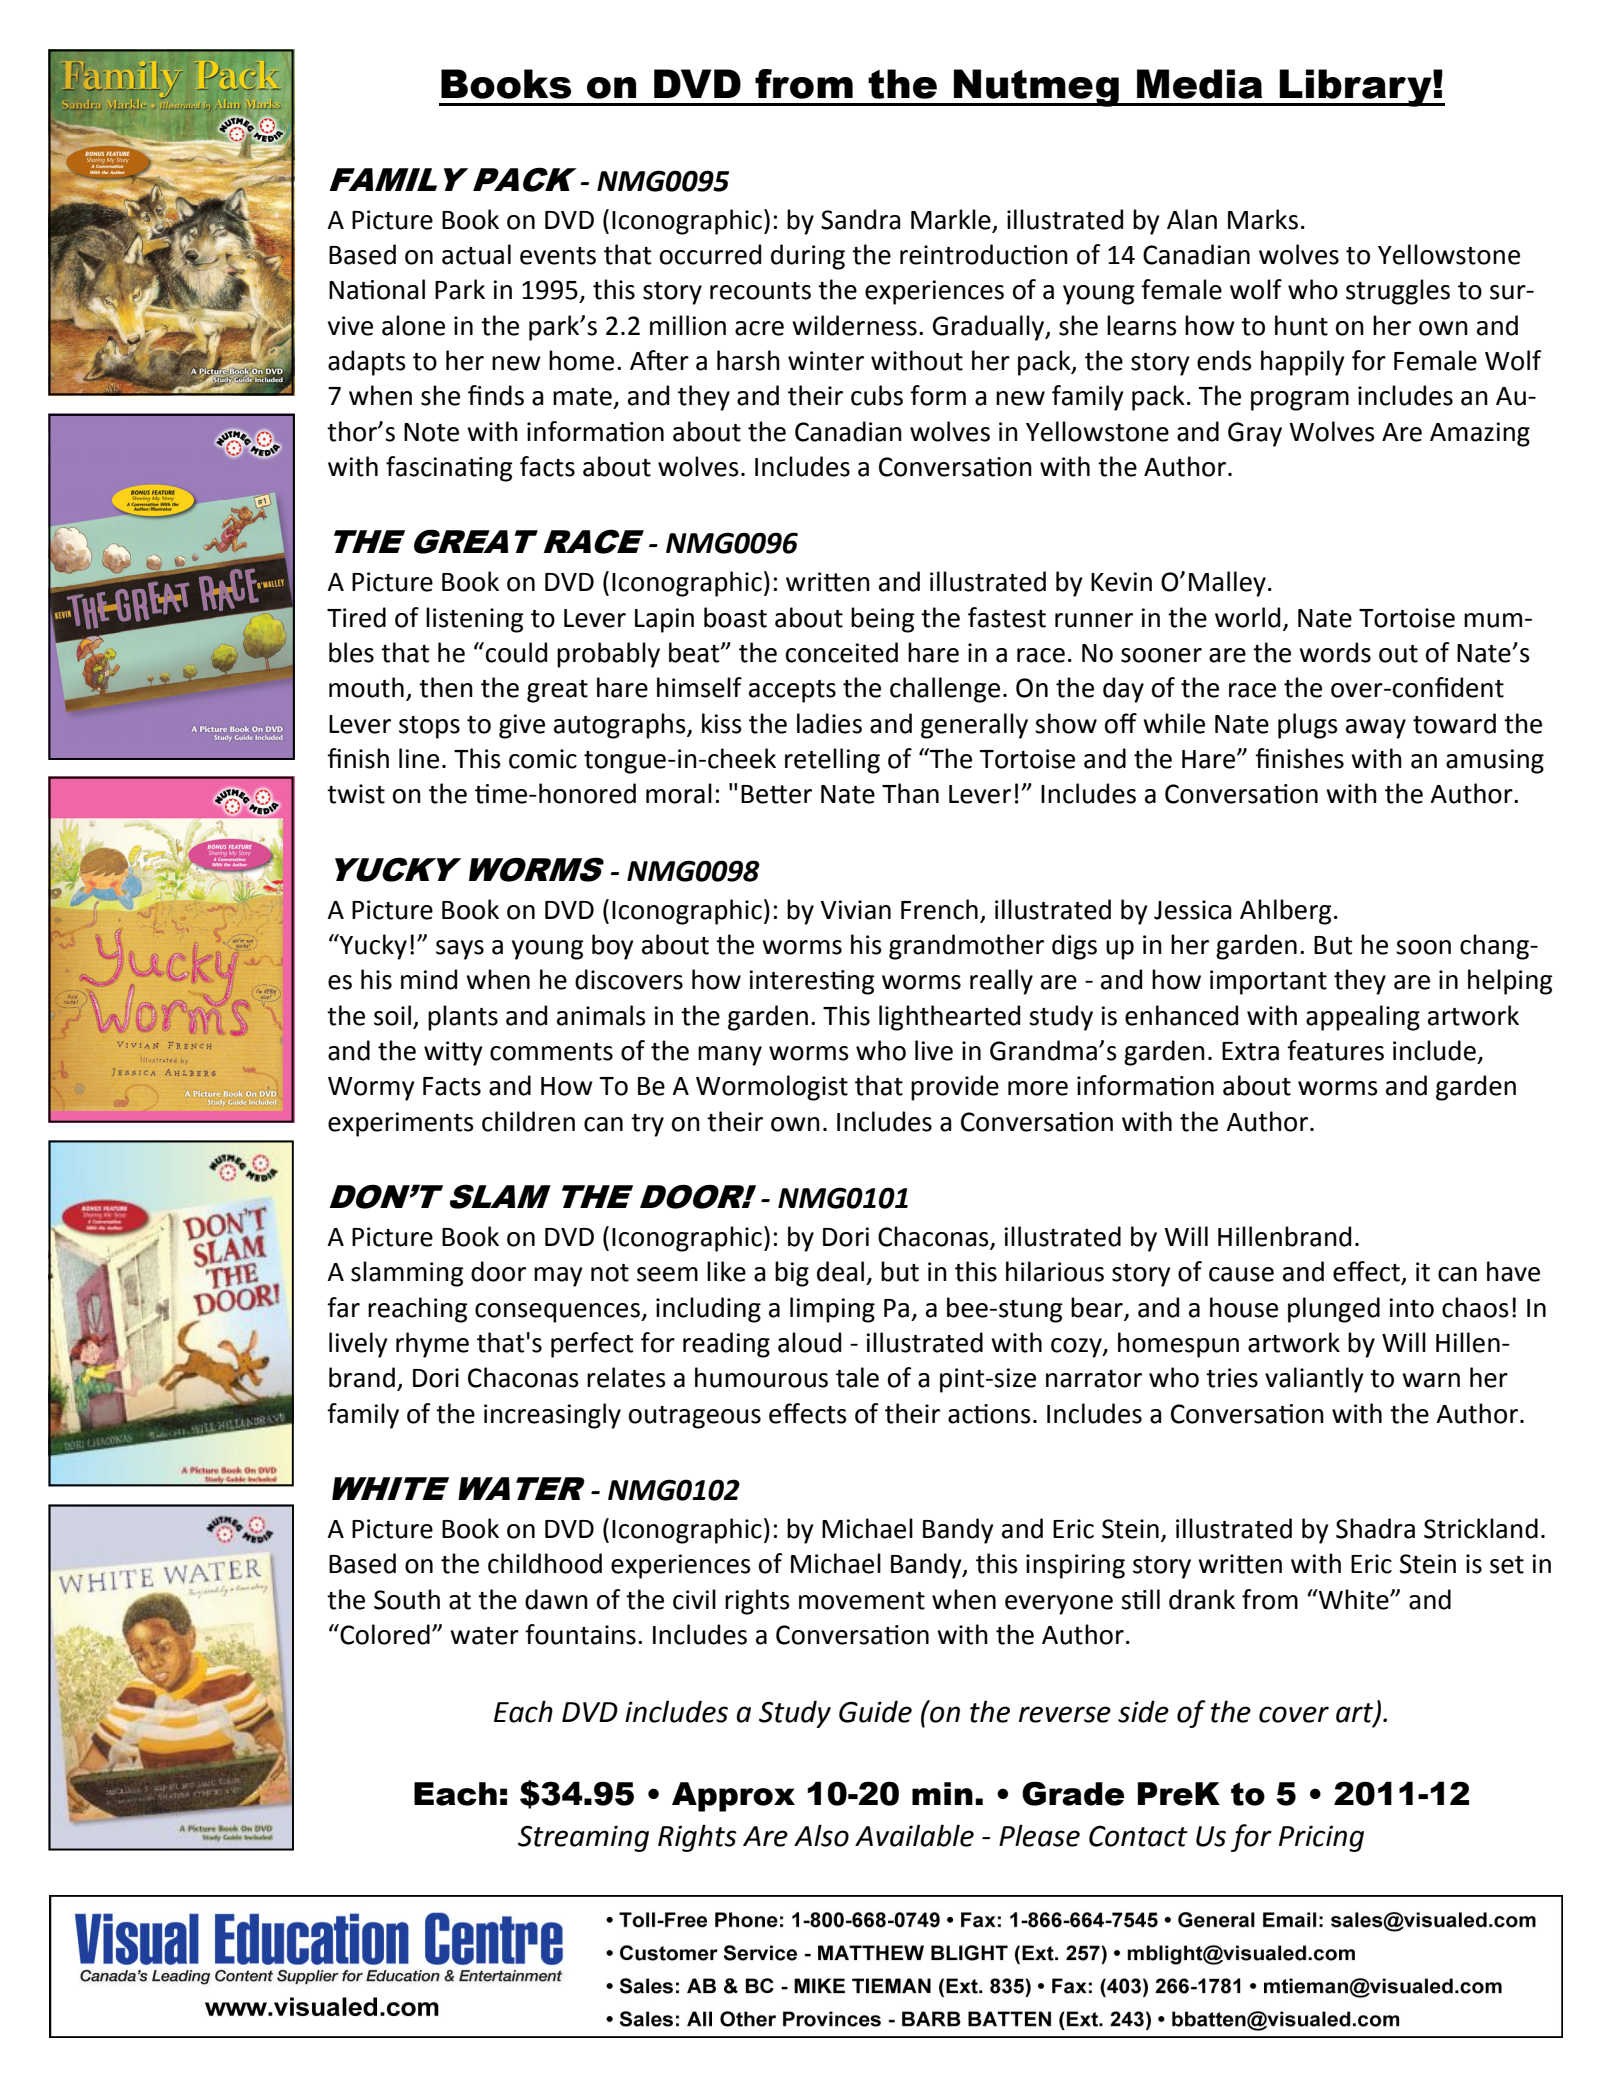  Describe the element at coordinates (910, 793) in the screenshot. I see `Than` at that location.
